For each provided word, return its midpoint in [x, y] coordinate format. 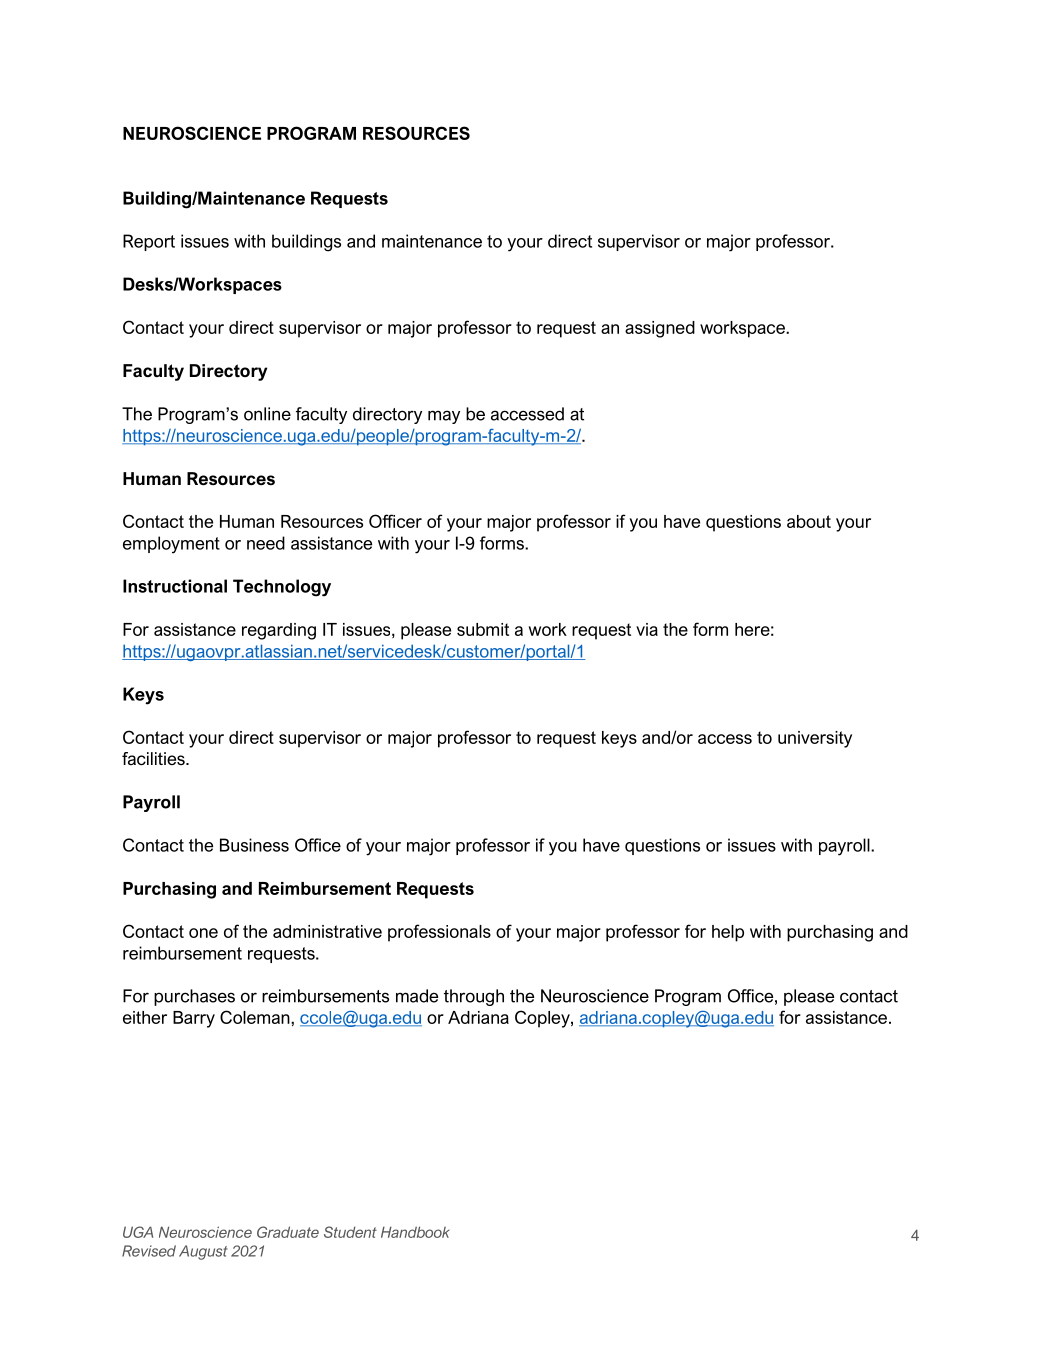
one [203, 933]
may [444, 417]
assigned [660, 329]
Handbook [415, 1232]
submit [483, 629]
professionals [439, 933]
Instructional [175, 586]
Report [149, 242]
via [647, 629]
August [203, 1252]
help [728, 933]
